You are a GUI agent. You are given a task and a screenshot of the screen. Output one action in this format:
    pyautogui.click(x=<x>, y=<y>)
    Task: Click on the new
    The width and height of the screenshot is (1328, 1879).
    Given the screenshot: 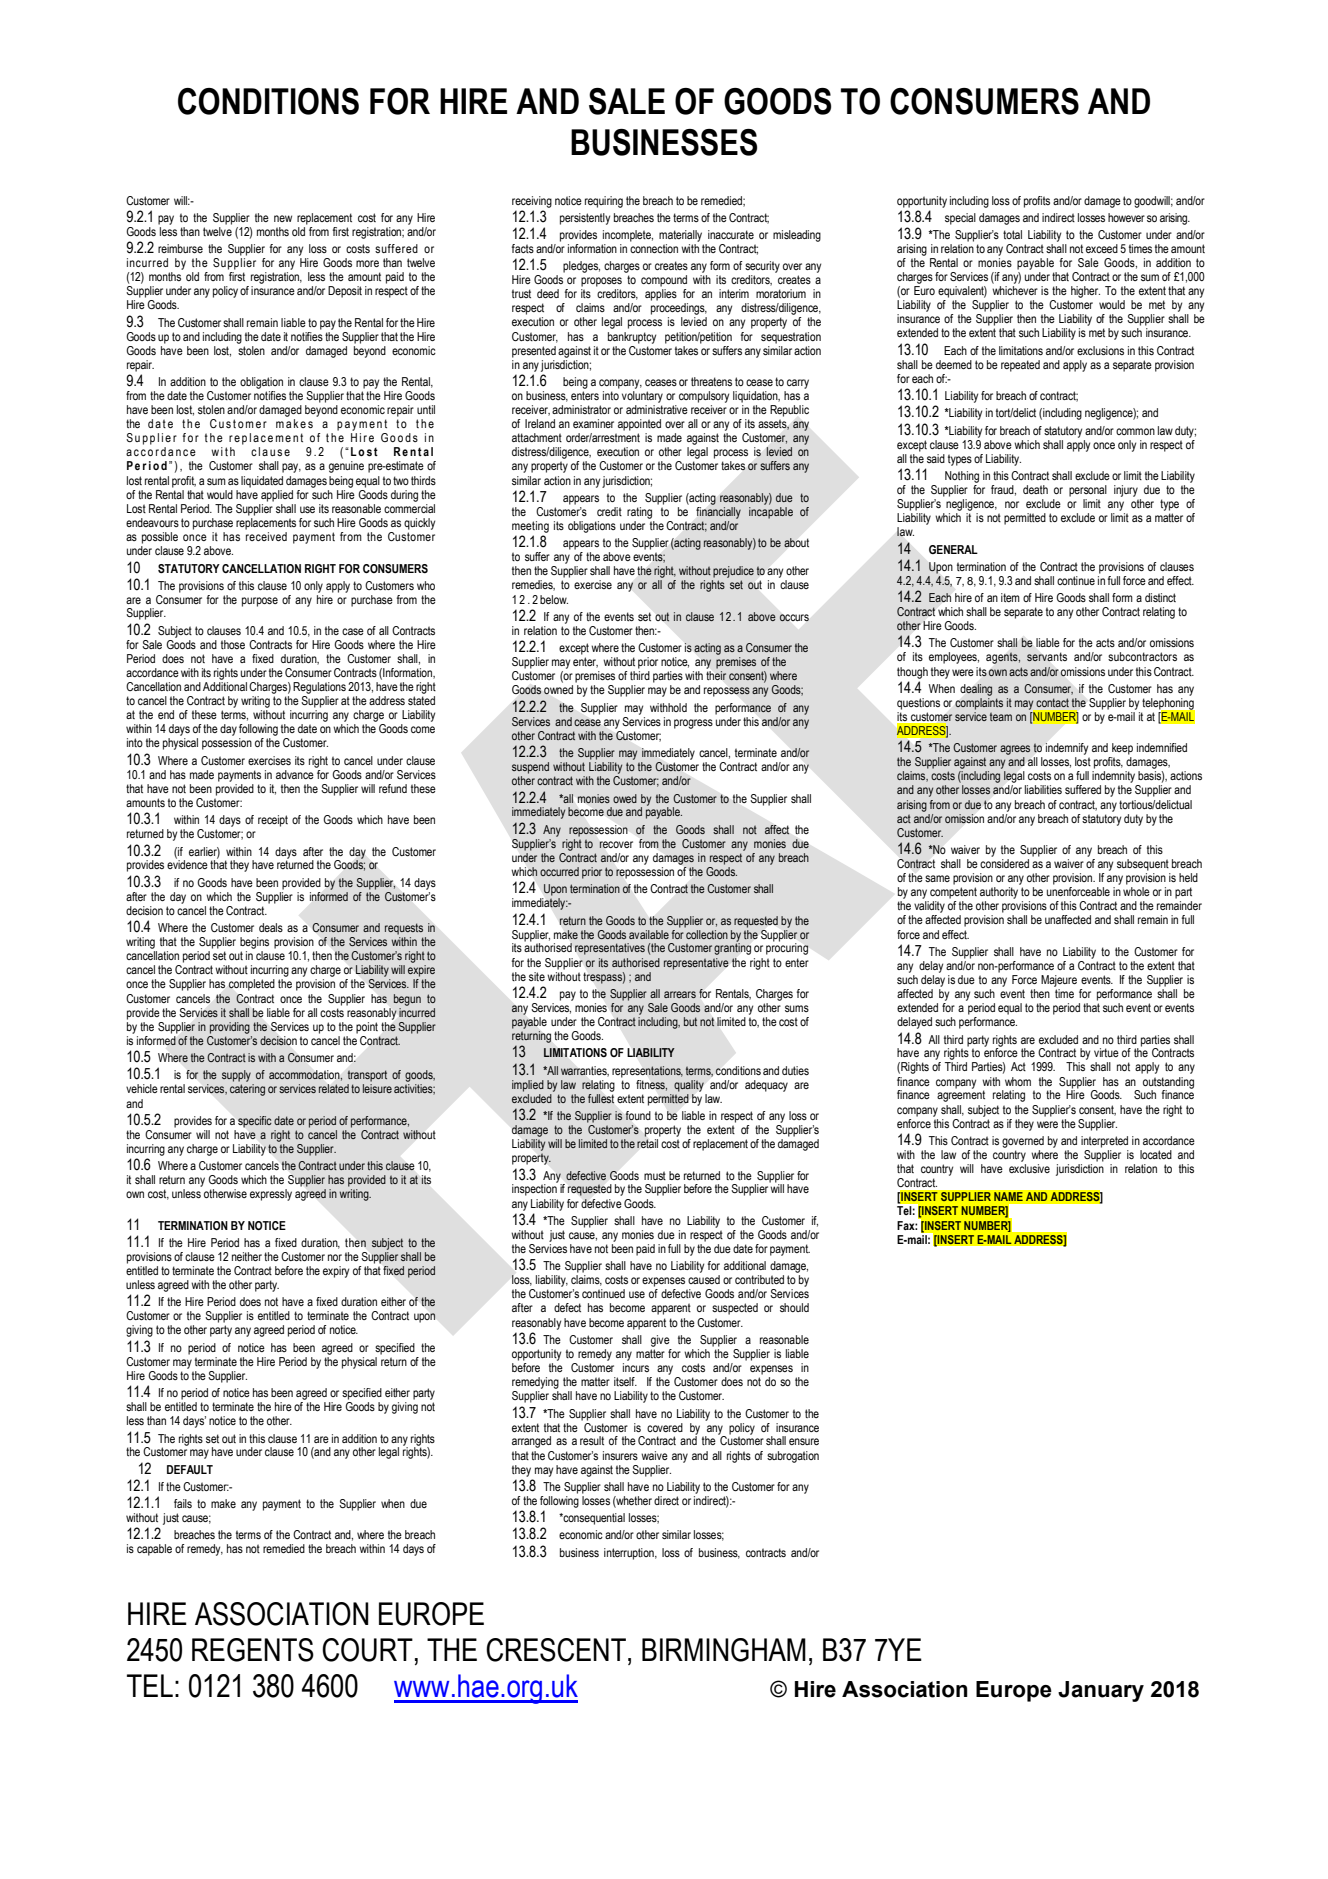 What is the action you would take?
    pyautogui.click(x=283, y=218)
